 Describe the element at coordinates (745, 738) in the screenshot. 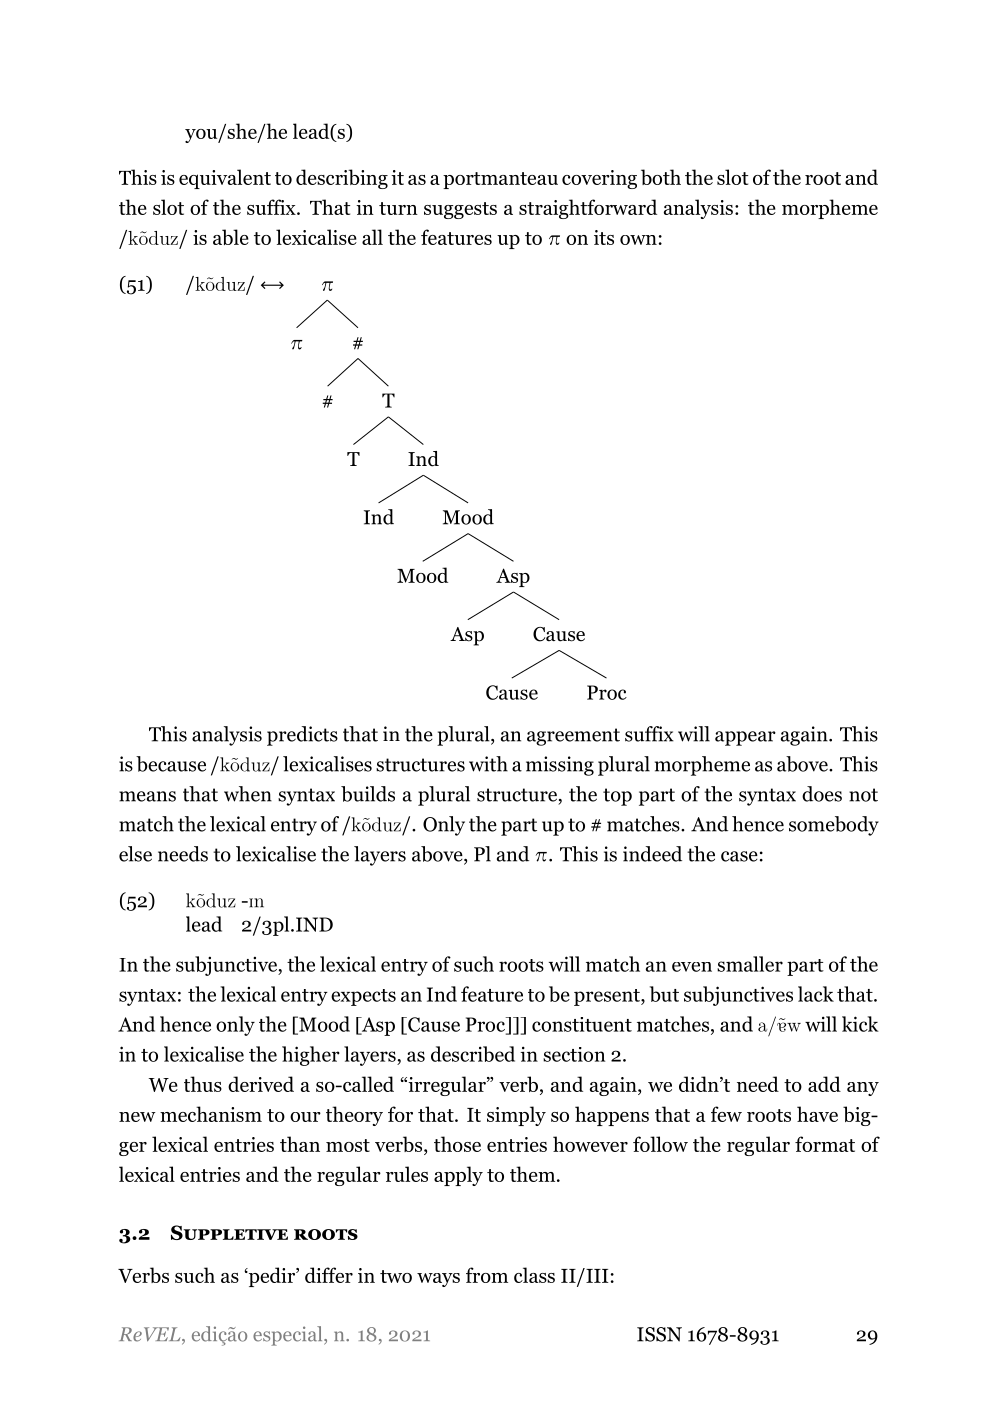

I see `appear` at that location.
